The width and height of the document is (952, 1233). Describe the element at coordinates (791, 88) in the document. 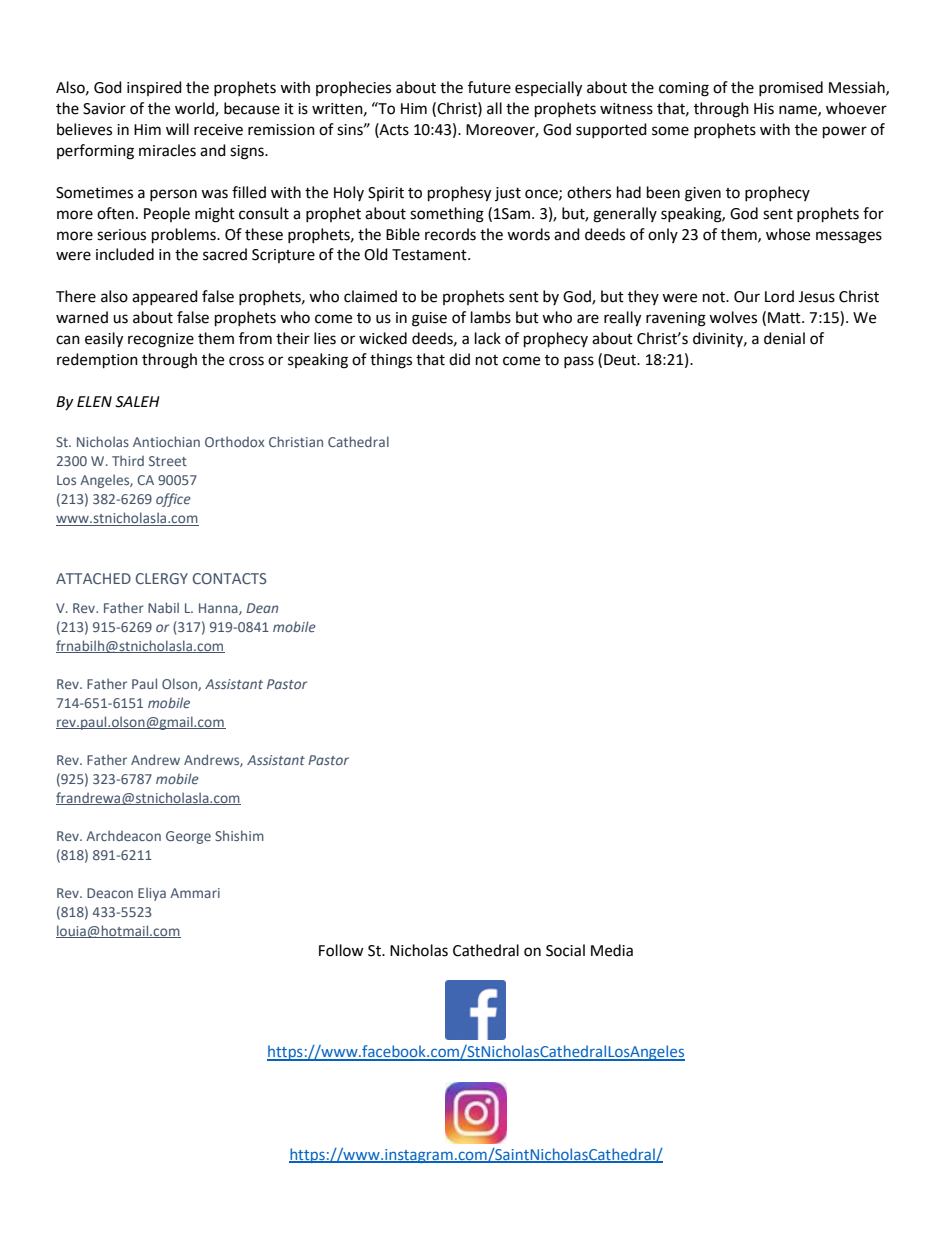

I see `promised` at that location.
